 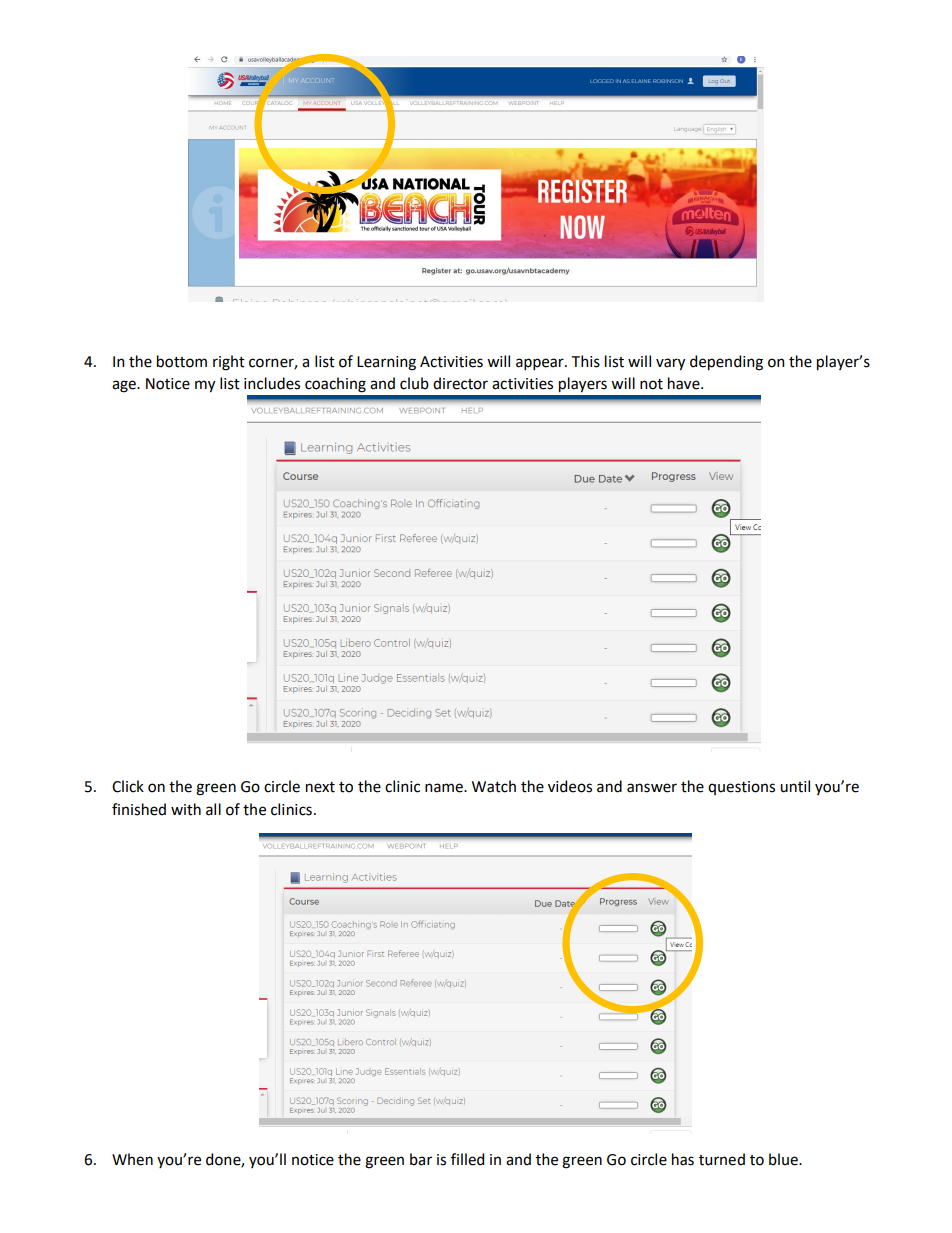 What do you see at coordinates (494, 786) in the screenshot?
I see `Watch` at bounding box center [494, 786].
